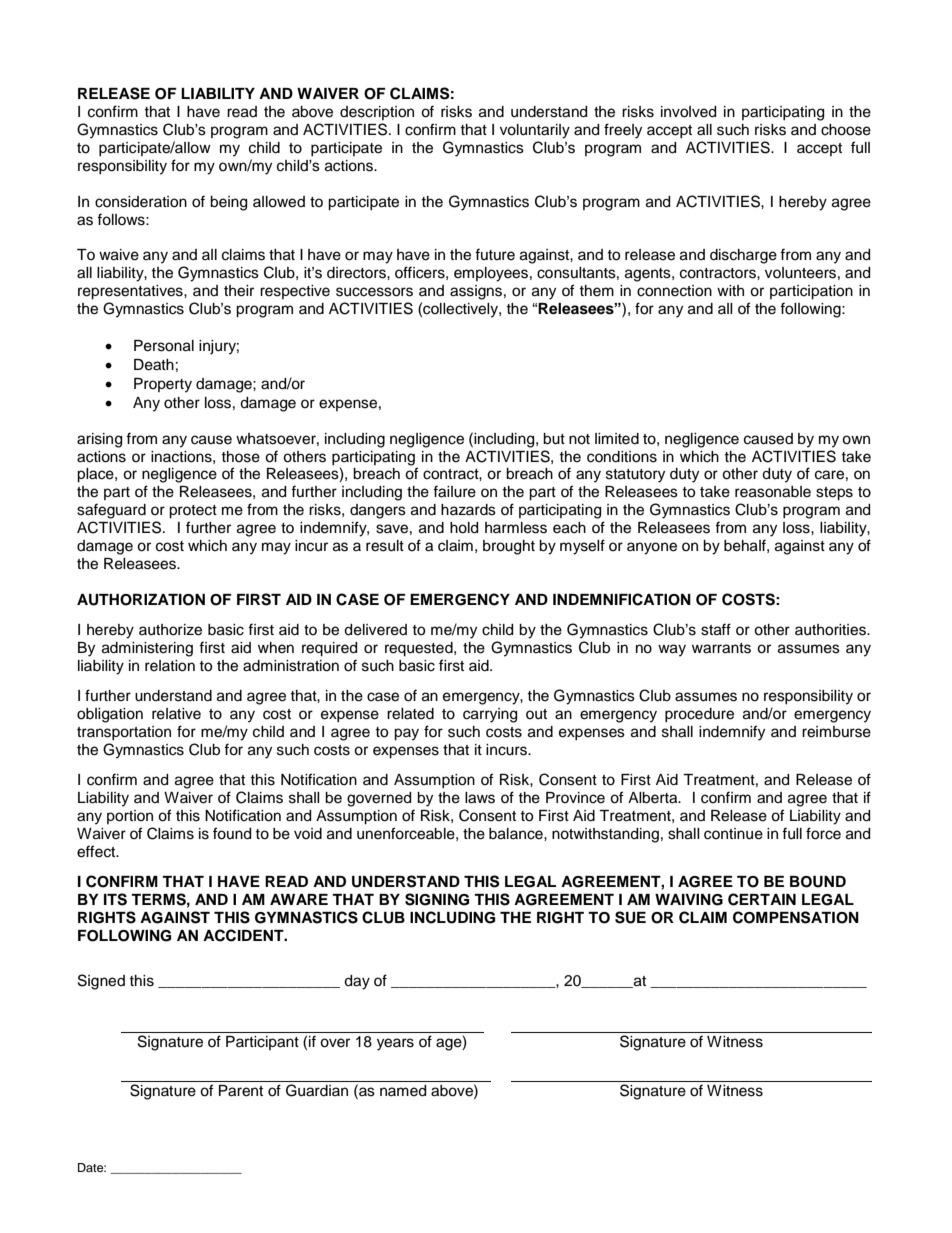 This image has width=952, height=1233. What do you see at coordinates (554, 439) in the image?
I see `but` at bounding box center [554, 439].
